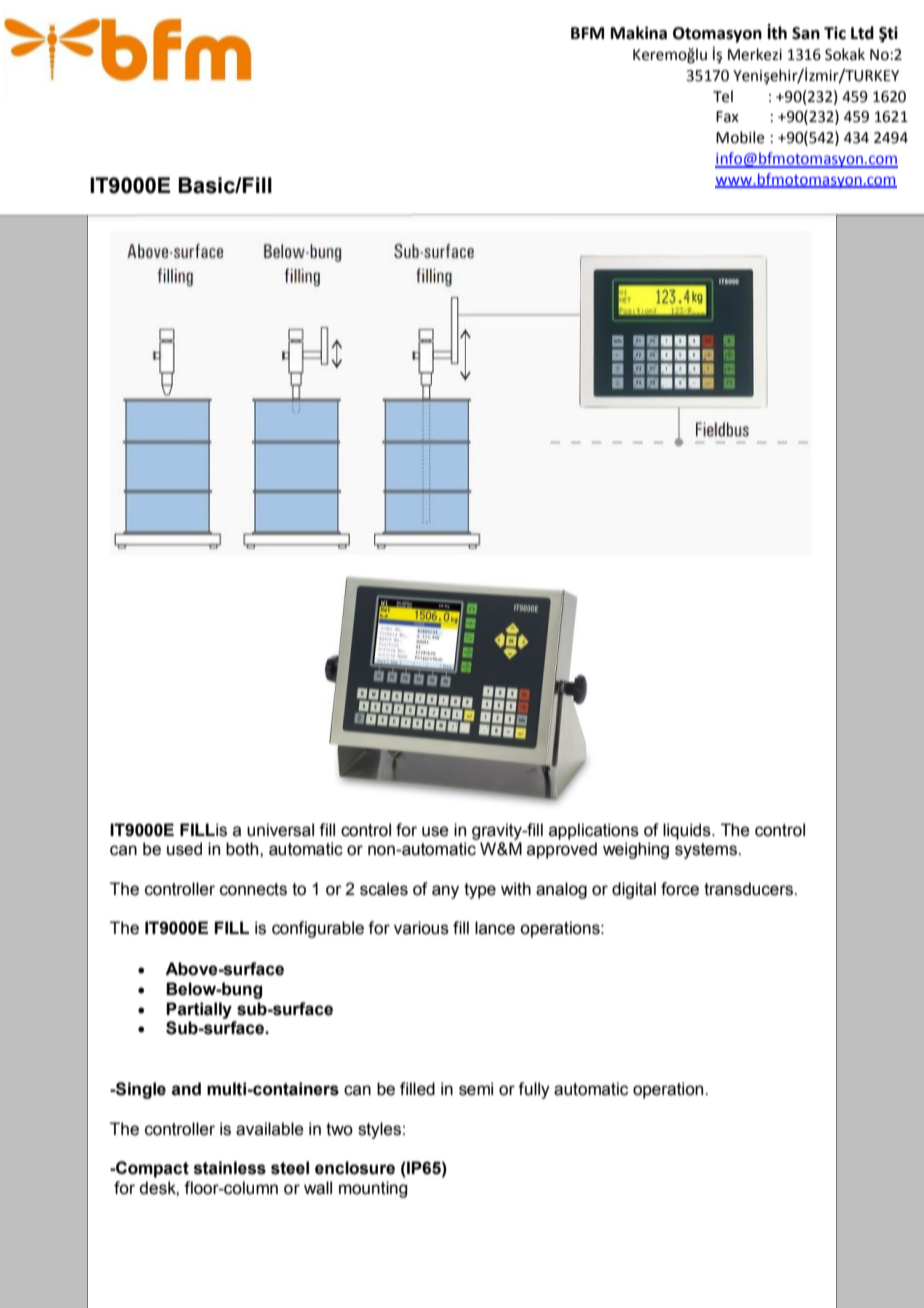 This screenshot has height=1308, width=924. Describe the element at coordinates (806, 33) in the screenshot. I see `San` at that location.
